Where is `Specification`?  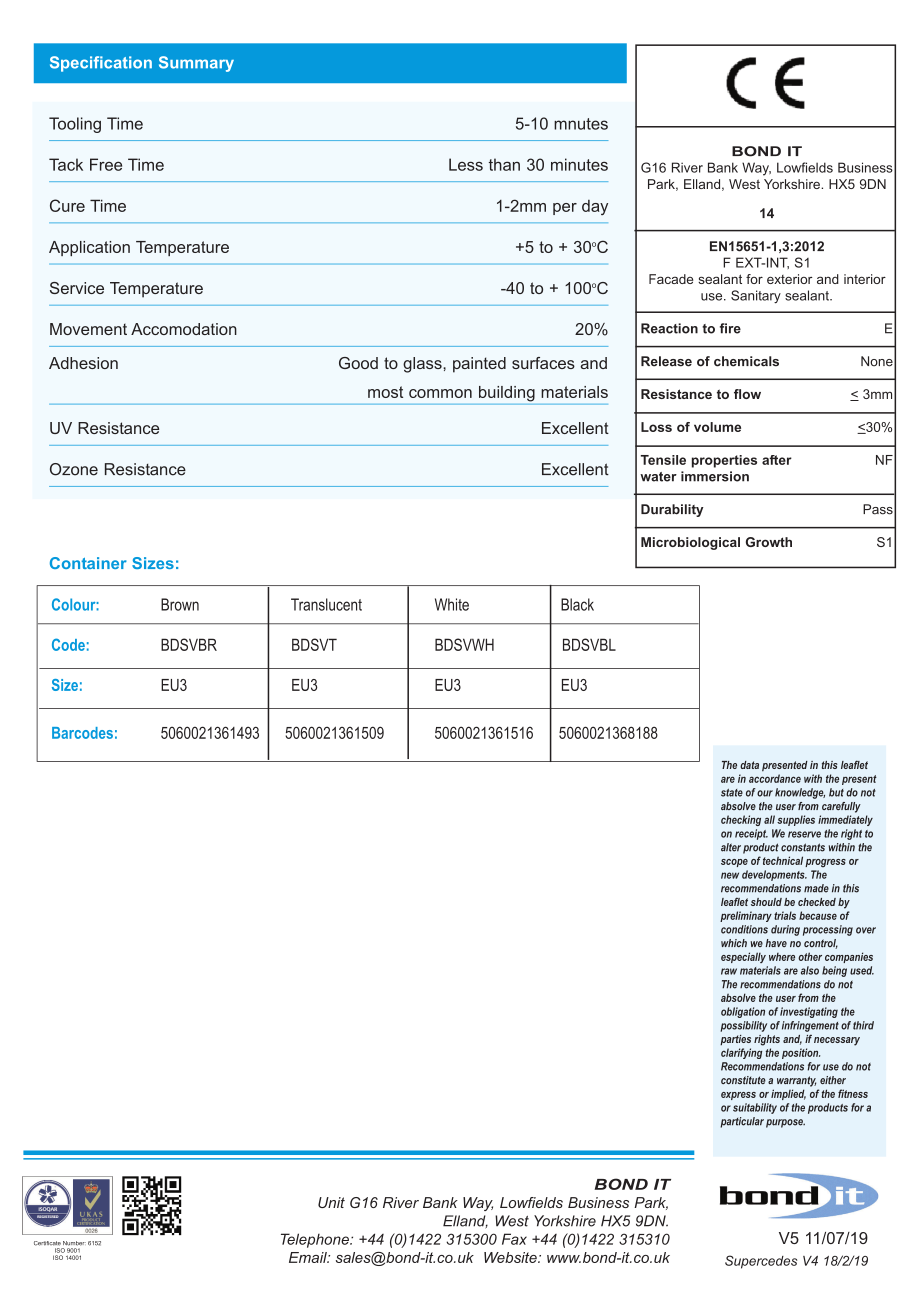 Specification is located at coordinates (101, 64).
